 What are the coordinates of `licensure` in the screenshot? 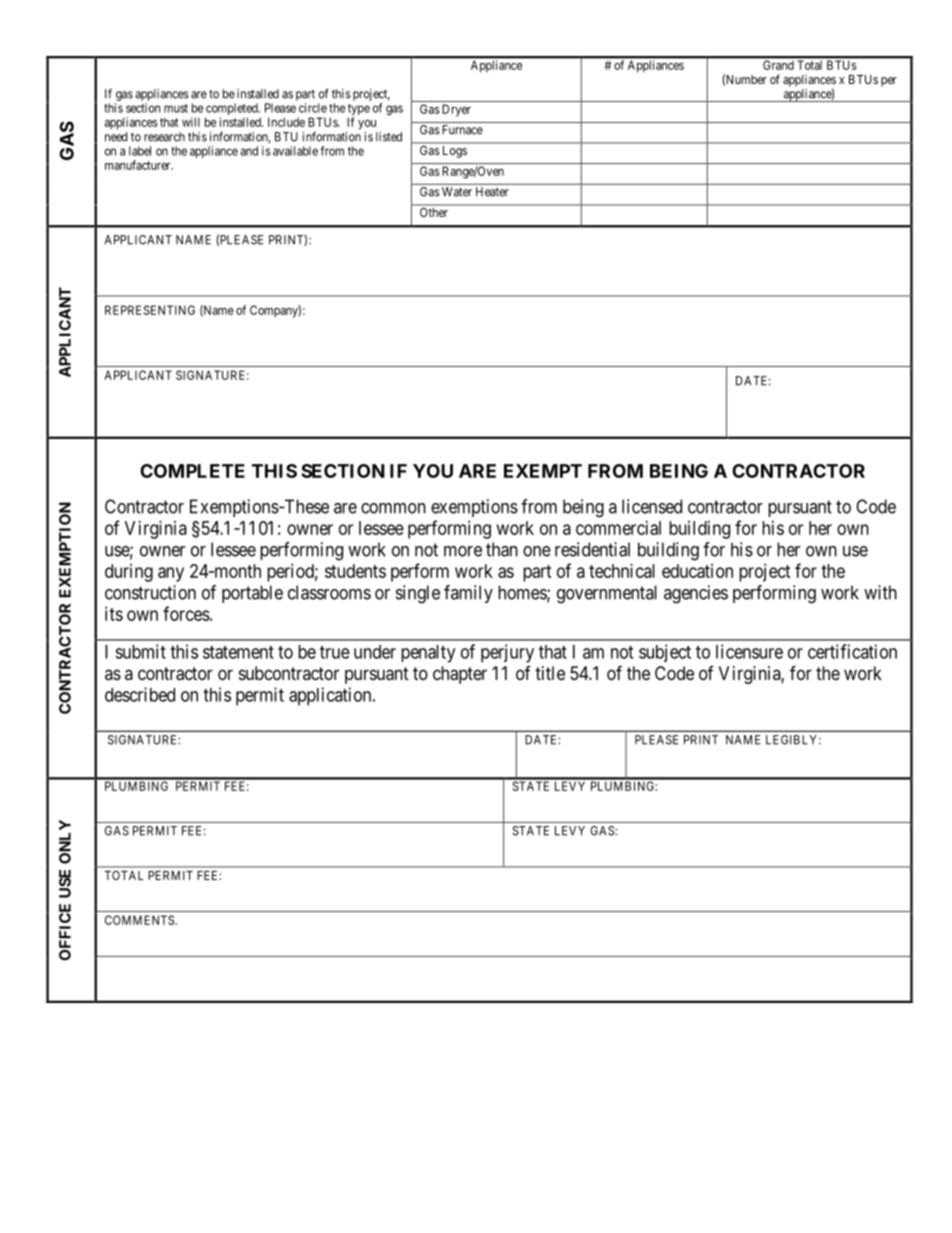 It's located at (749, 651).
